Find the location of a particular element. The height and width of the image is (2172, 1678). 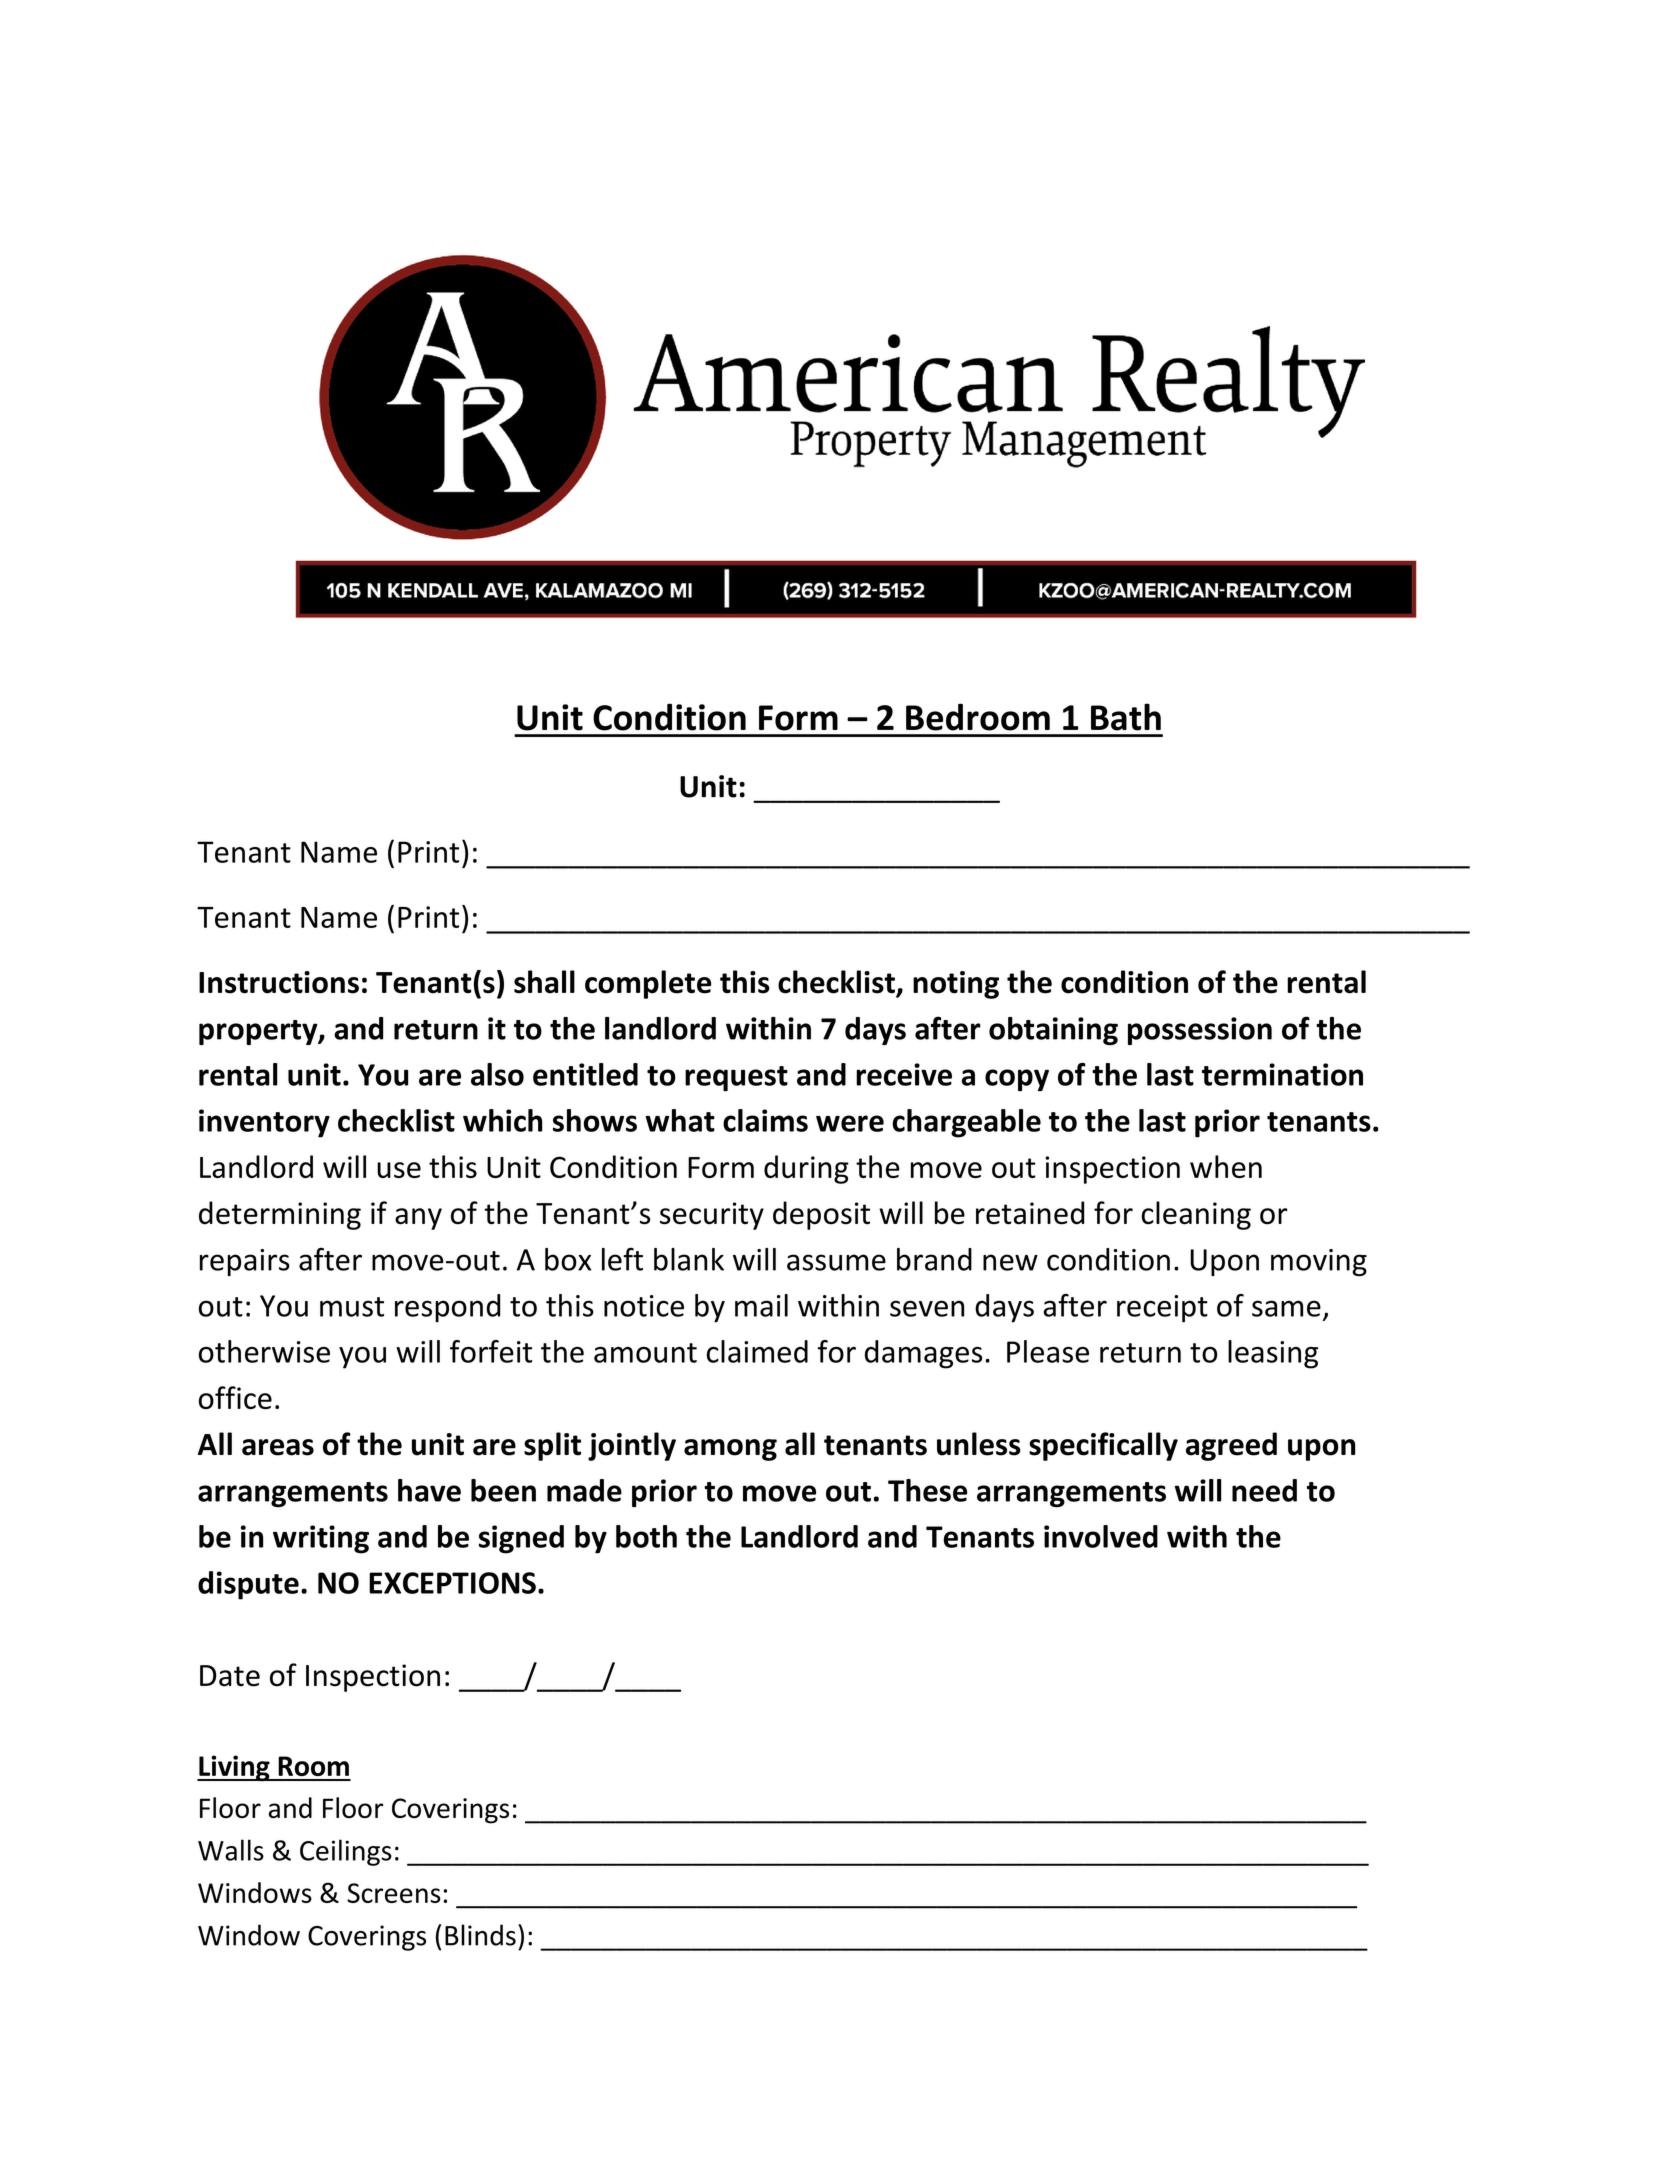

must is located at coordinates (352, 1307).
